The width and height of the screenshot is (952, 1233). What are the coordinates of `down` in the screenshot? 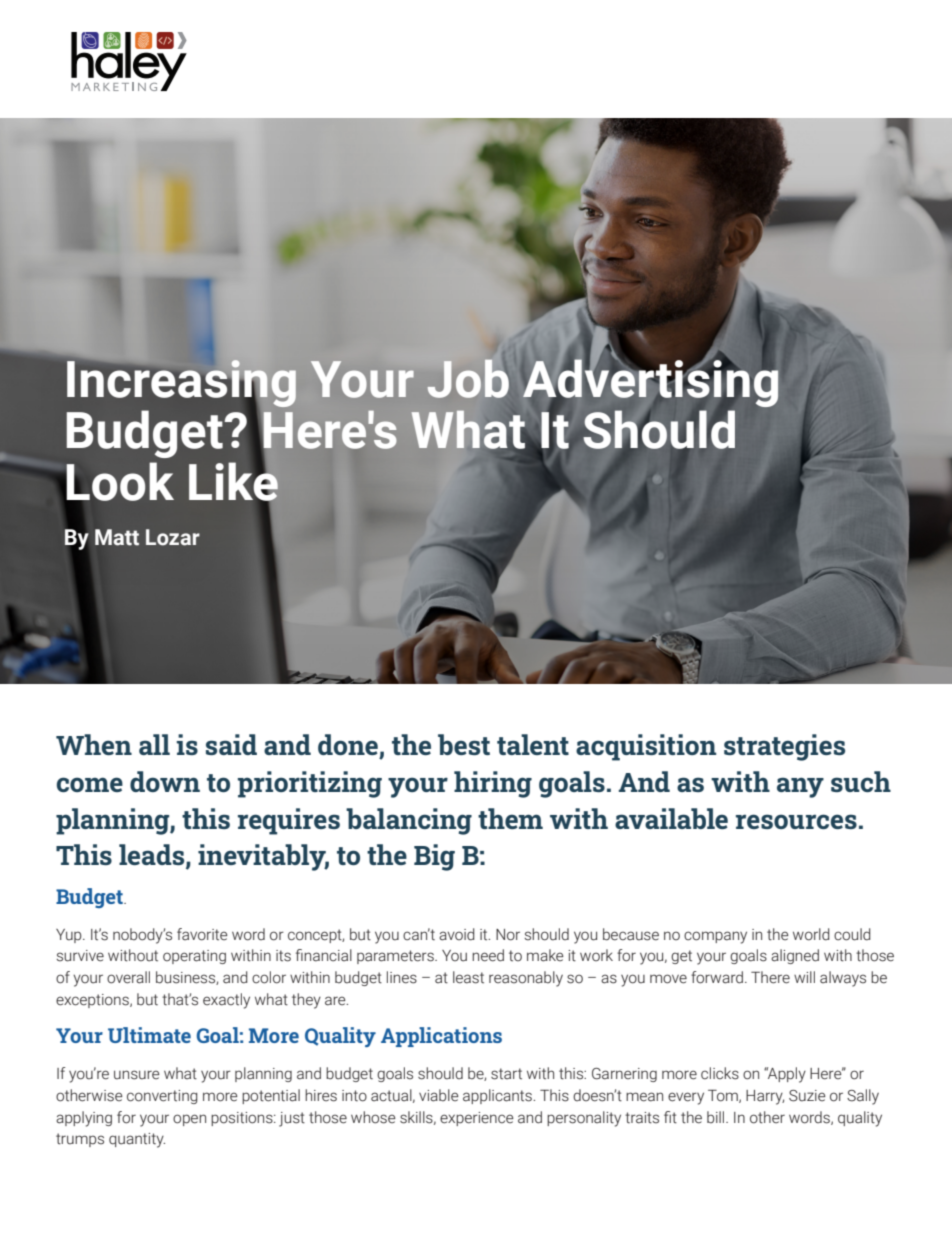 It's located at (165, 781).
